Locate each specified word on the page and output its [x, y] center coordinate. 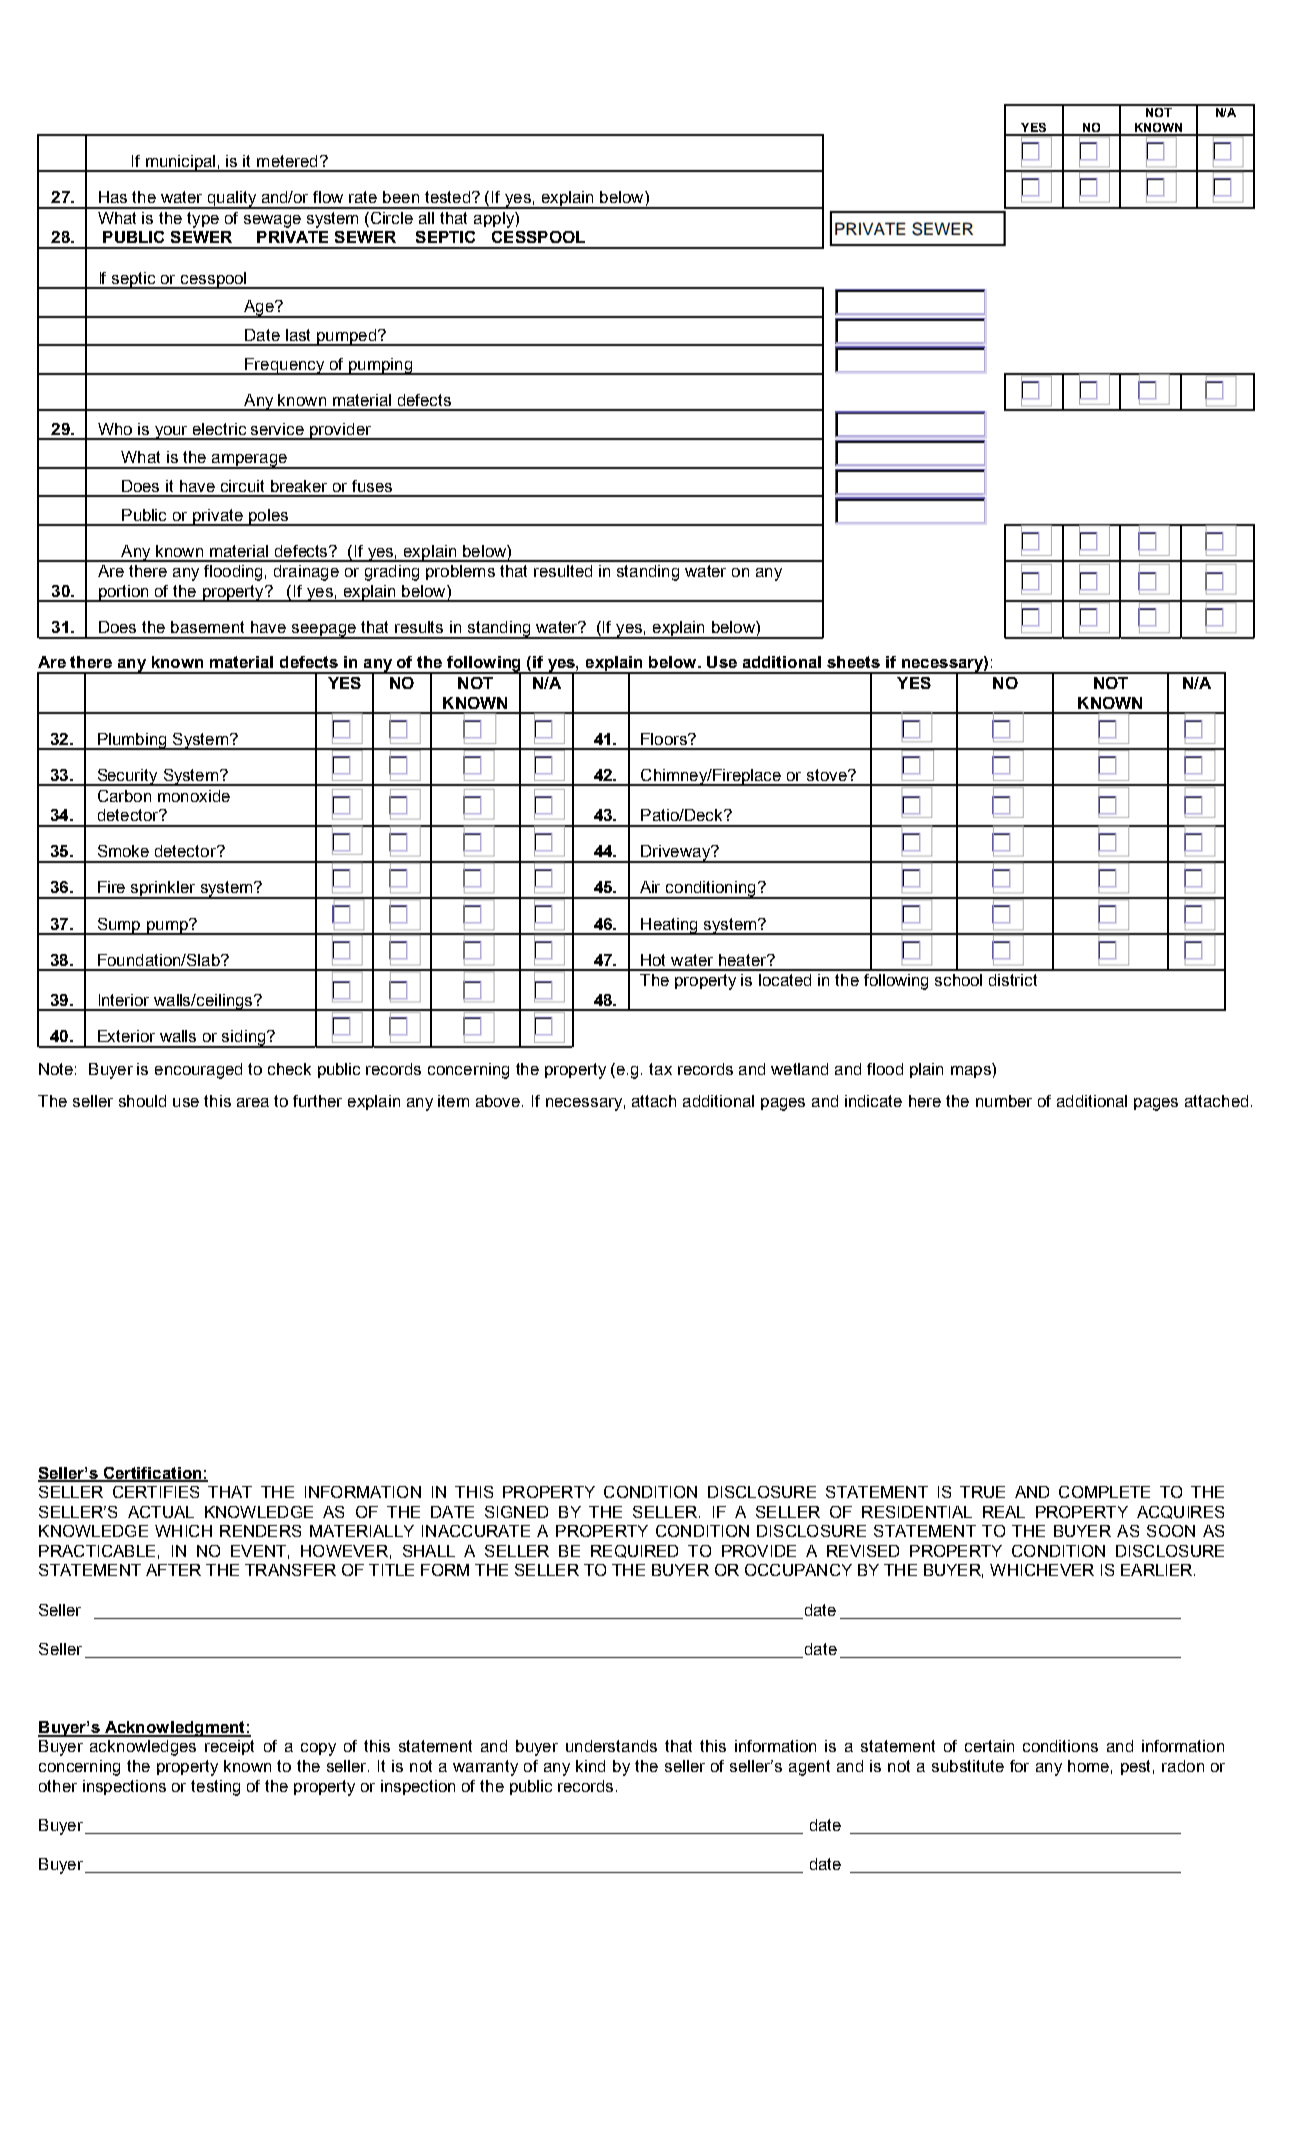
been [401, 197]
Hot [653, 960]
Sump [119, 926]
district [1013, 980]
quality [231, 200]
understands [611, 1746]
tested [447, 197]
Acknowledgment [174, 1729]
